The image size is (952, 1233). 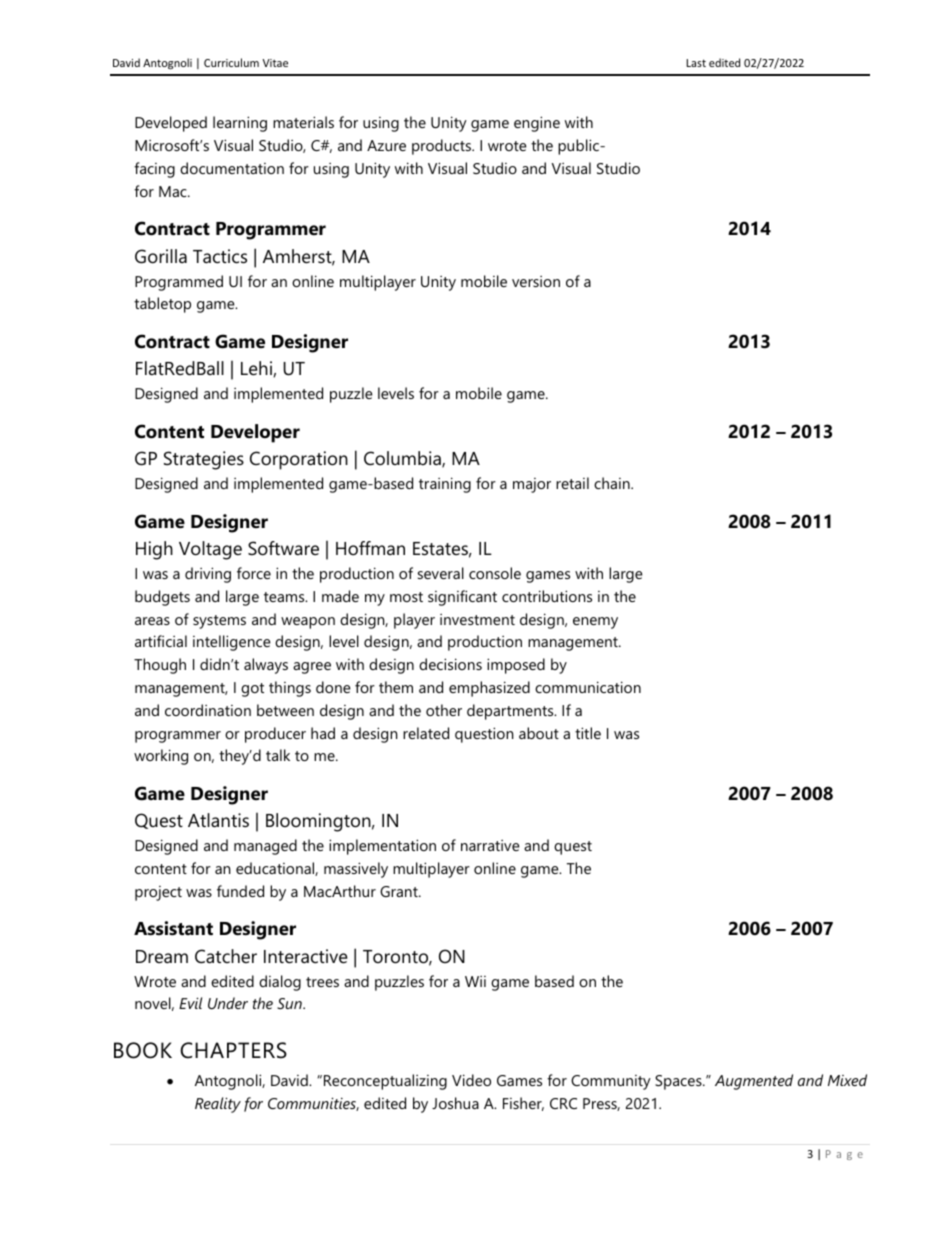 I want to click on enemy, so click(x=595, y=623).
